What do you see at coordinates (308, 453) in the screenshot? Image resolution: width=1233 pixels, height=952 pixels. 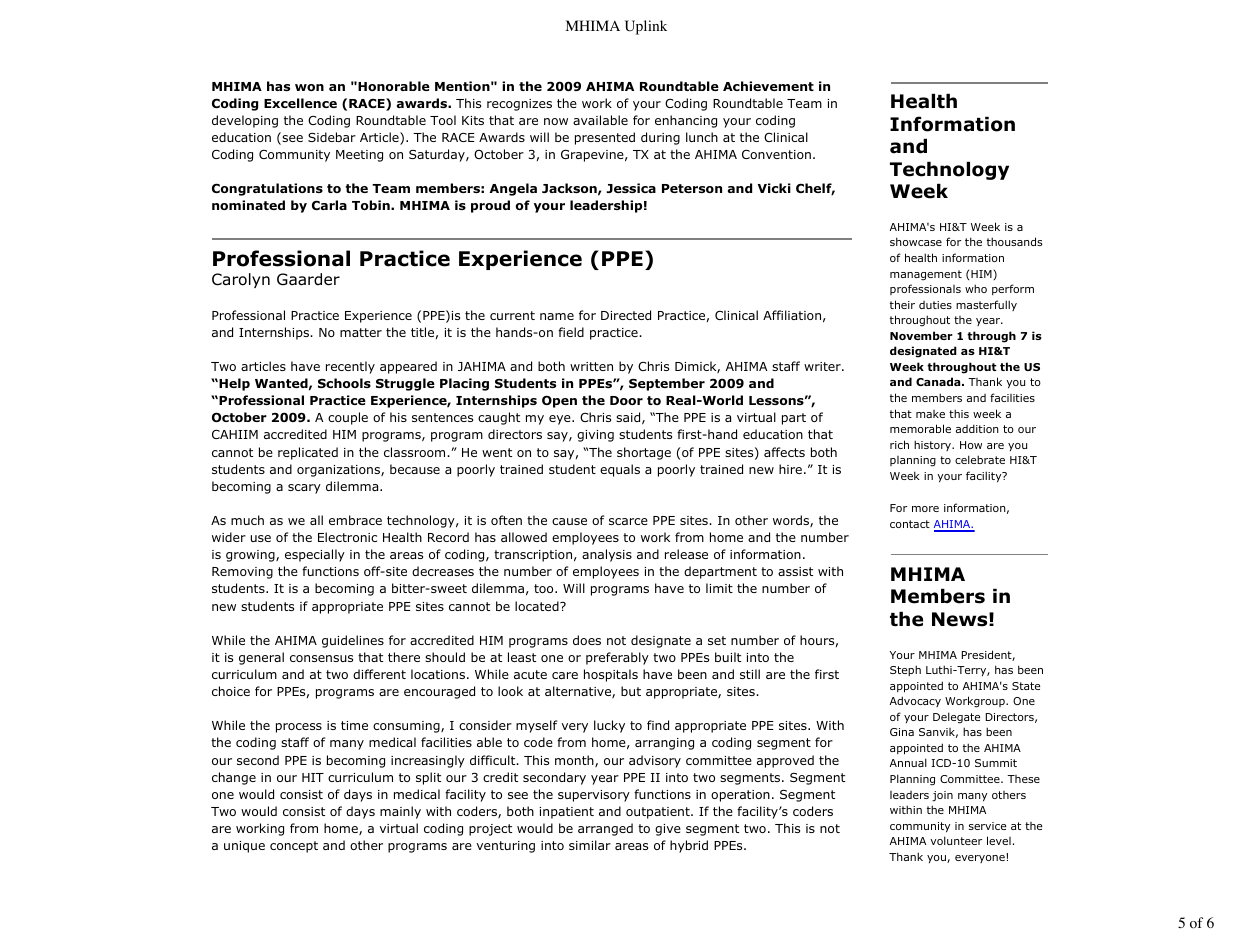 I see `replicated` at bounding box center [308, 453].
